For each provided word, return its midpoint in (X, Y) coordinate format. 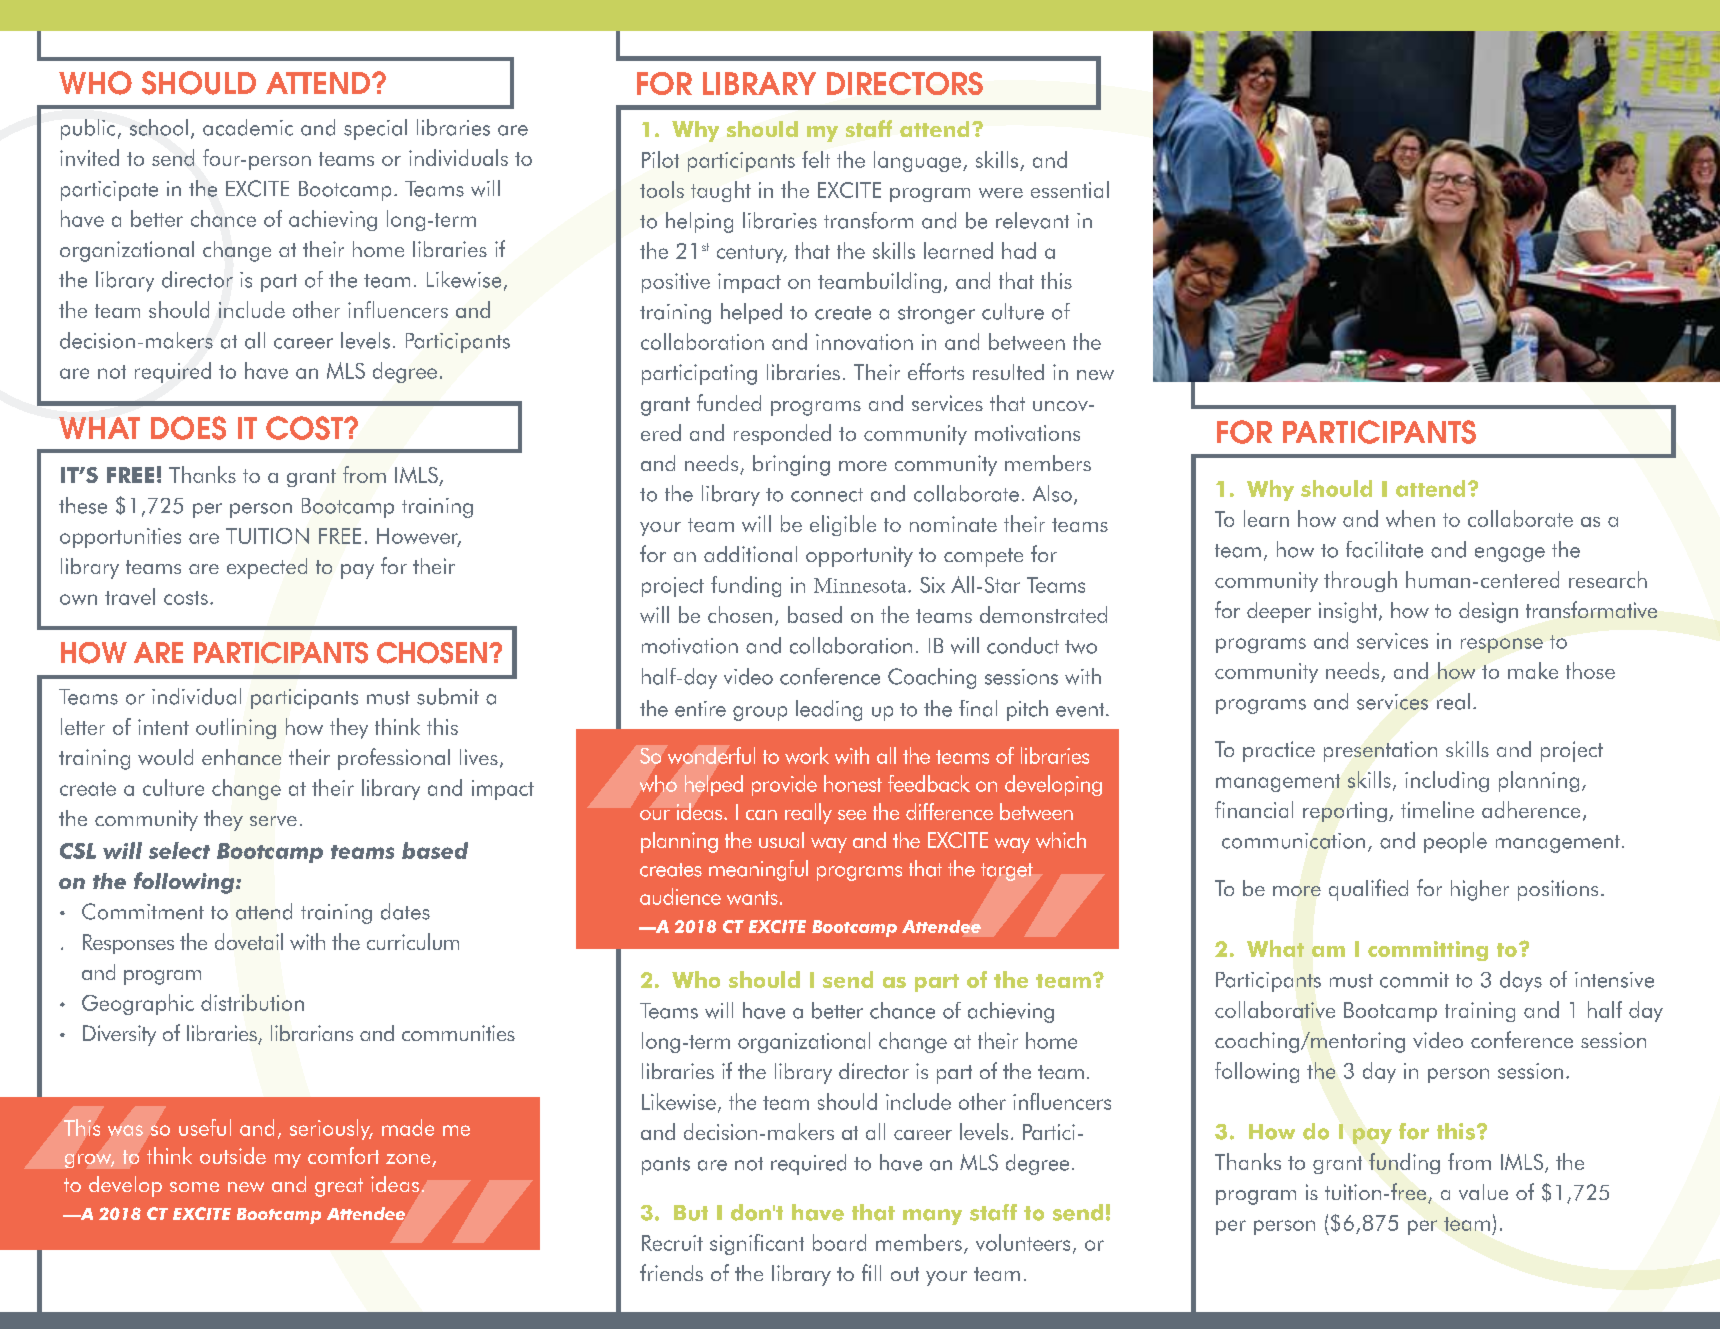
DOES (188, 428)
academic (248, 127)
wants (752, 898)
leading (829, 710)
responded (782, 434)
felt (816, 159)
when (1410, 518)
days (1521, 981)
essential (1070, 189)
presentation (1380, 751)
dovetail (249, 941)
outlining (236, 728)
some (194, 1187)
